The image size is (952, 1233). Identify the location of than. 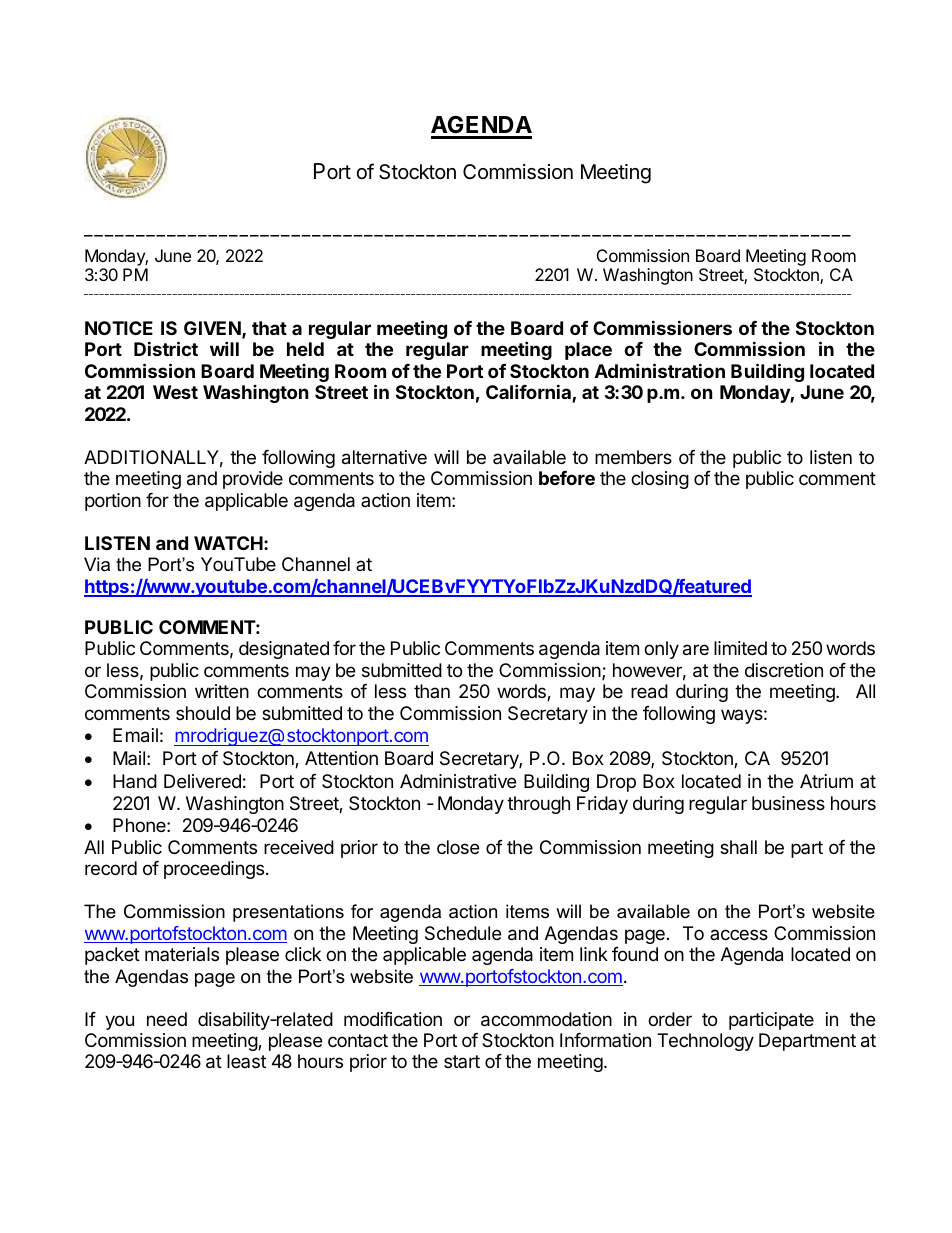
(432, 691).
